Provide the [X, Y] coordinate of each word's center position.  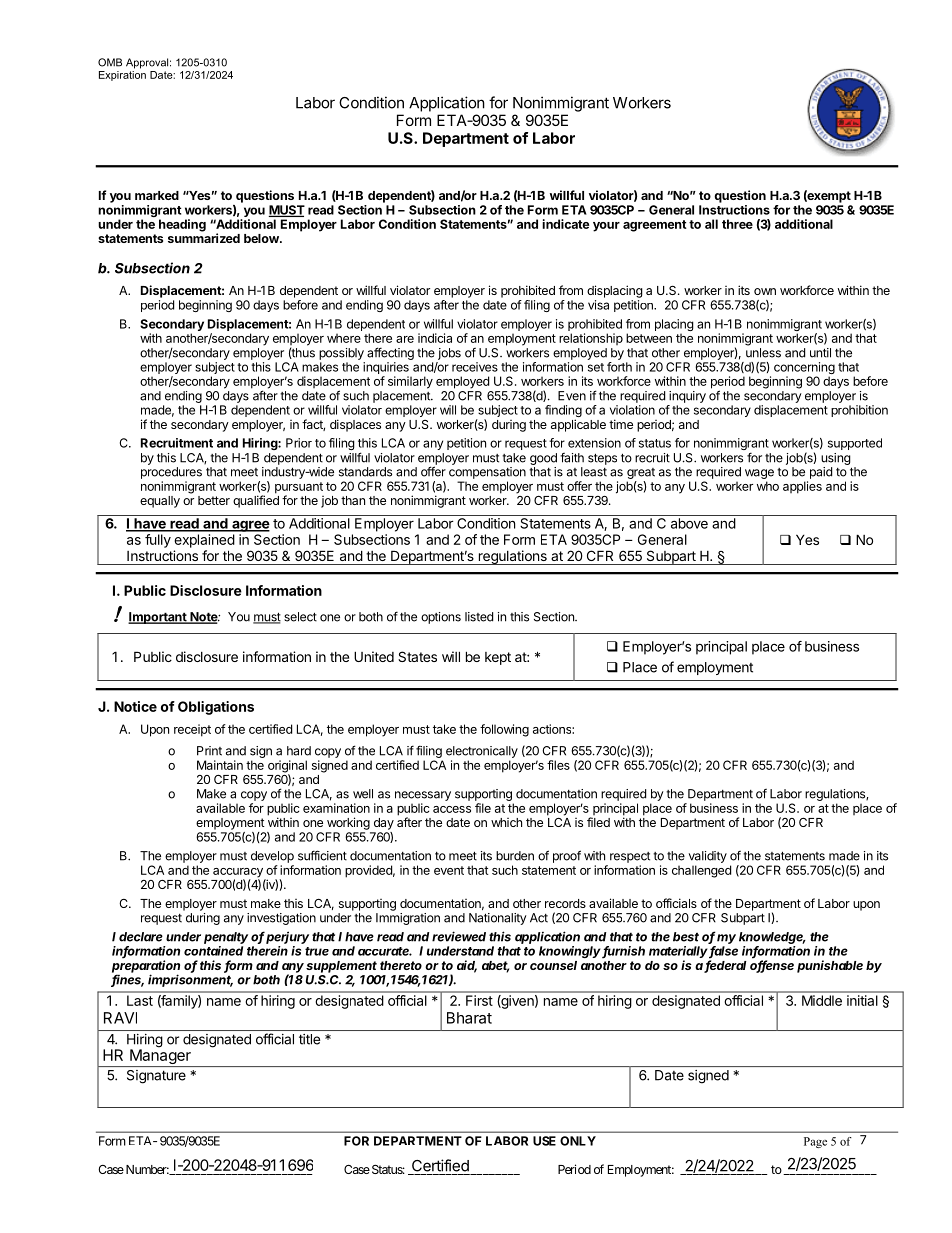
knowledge [772, 938]
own [765, 291]
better [214, 500]
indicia [435, 338]
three [737, 224]
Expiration [122, 74]
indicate [565, 224]
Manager [160, 1057]
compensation [487, 473]
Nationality [498, 919]
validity [708, 857]
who [768, 486]
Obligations [216, 708]
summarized [204, 238]
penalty [226, 938]
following [504, 730]
